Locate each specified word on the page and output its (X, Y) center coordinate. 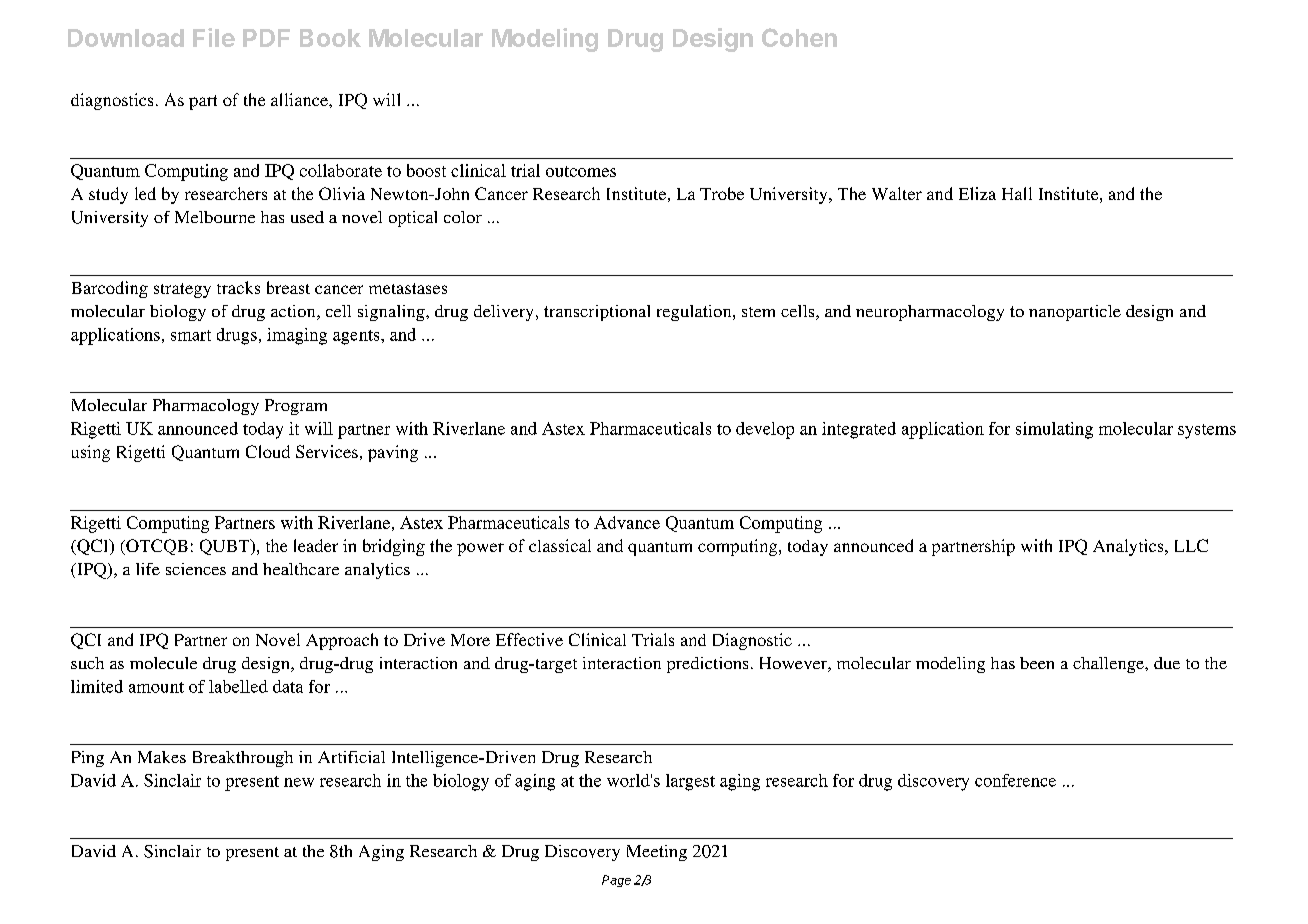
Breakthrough (243, 759)
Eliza (977, 193)
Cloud (268, 451)
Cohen (799, 37)
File (214, 37)
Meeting (657, 853)
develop (765, 430)
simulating (1054, 430)
